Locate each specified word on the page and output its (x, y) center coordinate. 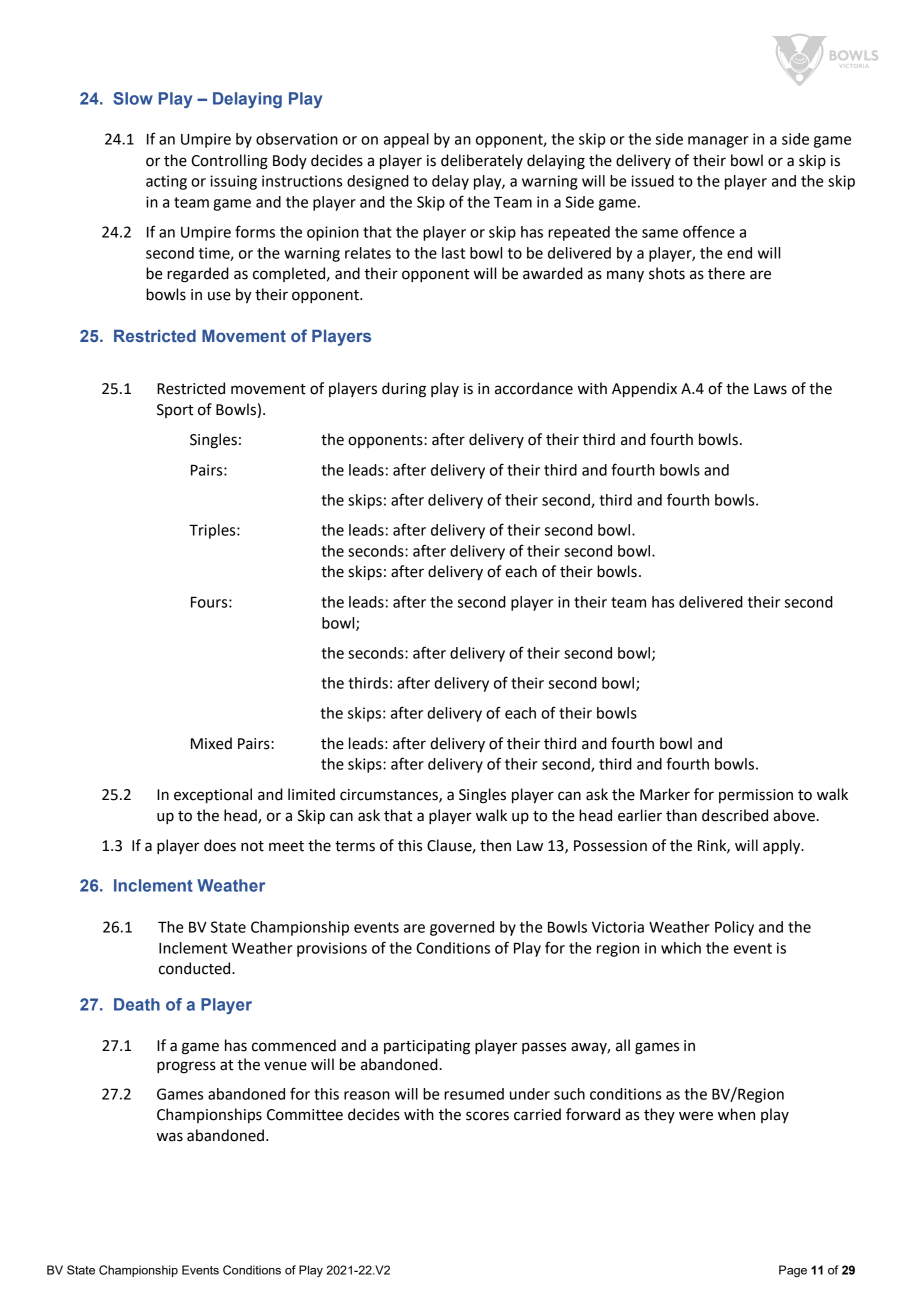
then (495, 845)
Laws (770, 389)
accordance (534, 388)
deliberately (482, 161)
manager (718, 142)
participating (427, 1047)
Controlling (229, 162)
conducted (196, 968)
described (735, 815)
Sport (175, 411)
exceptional (213, 795)
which (681, 948)
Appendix (644, 389)
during (404, 390)
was (170, 1137)
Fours (210, 602)
